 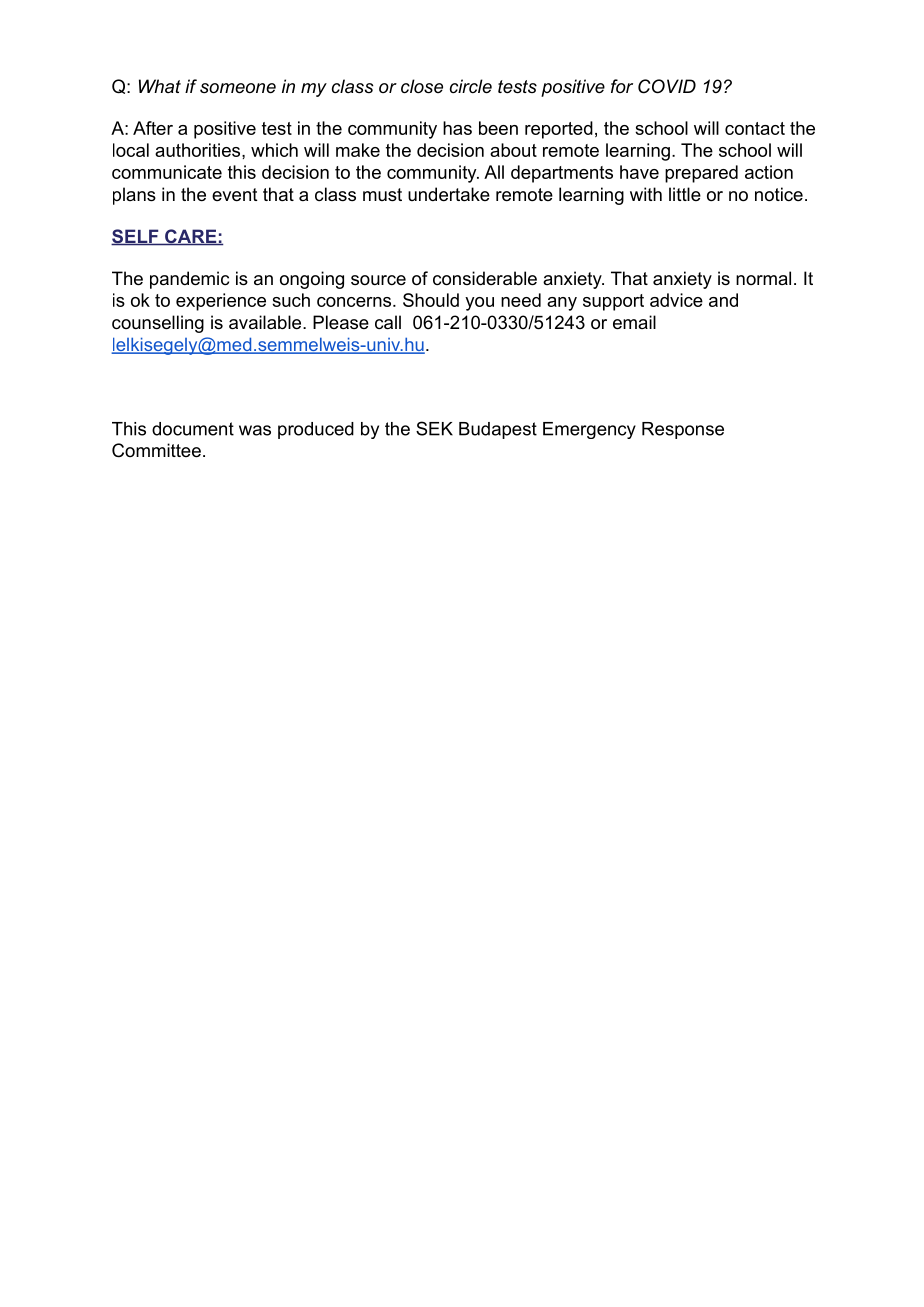 I want to click on circle, so click(x=471, y=86).
